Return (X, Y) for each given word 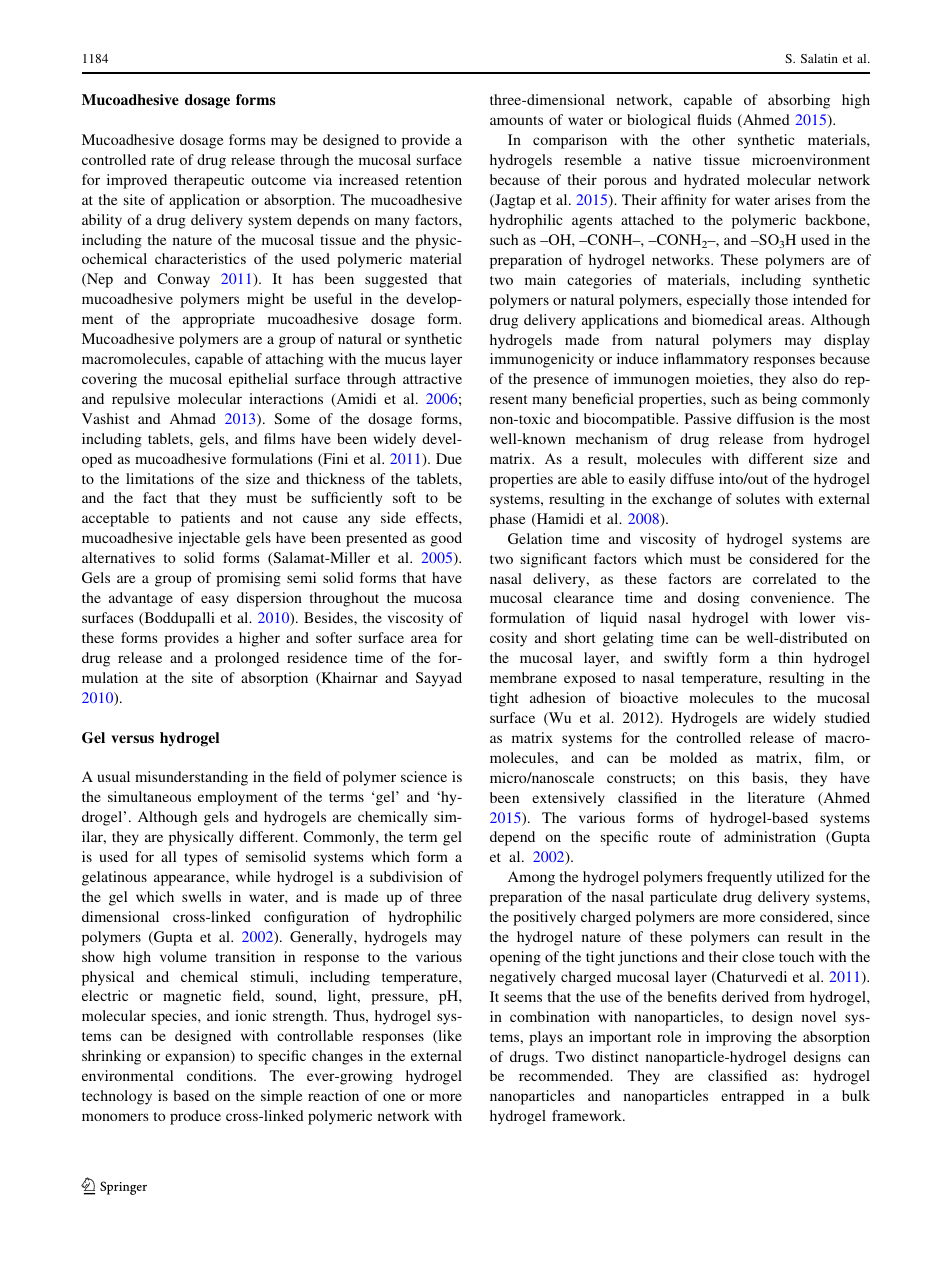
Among (531, 878)
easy (215, 601)
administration (770, 836)
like (449, 1037)
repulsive (141, 400)
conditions (221, 1075)
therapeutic (209, 181)
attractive (432, 378)
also (804, 378)
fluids (714, 119)
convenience (792, 597)
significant (554, 560)
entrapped (752, 1097)
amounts (516, 120)
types (201, 859)
